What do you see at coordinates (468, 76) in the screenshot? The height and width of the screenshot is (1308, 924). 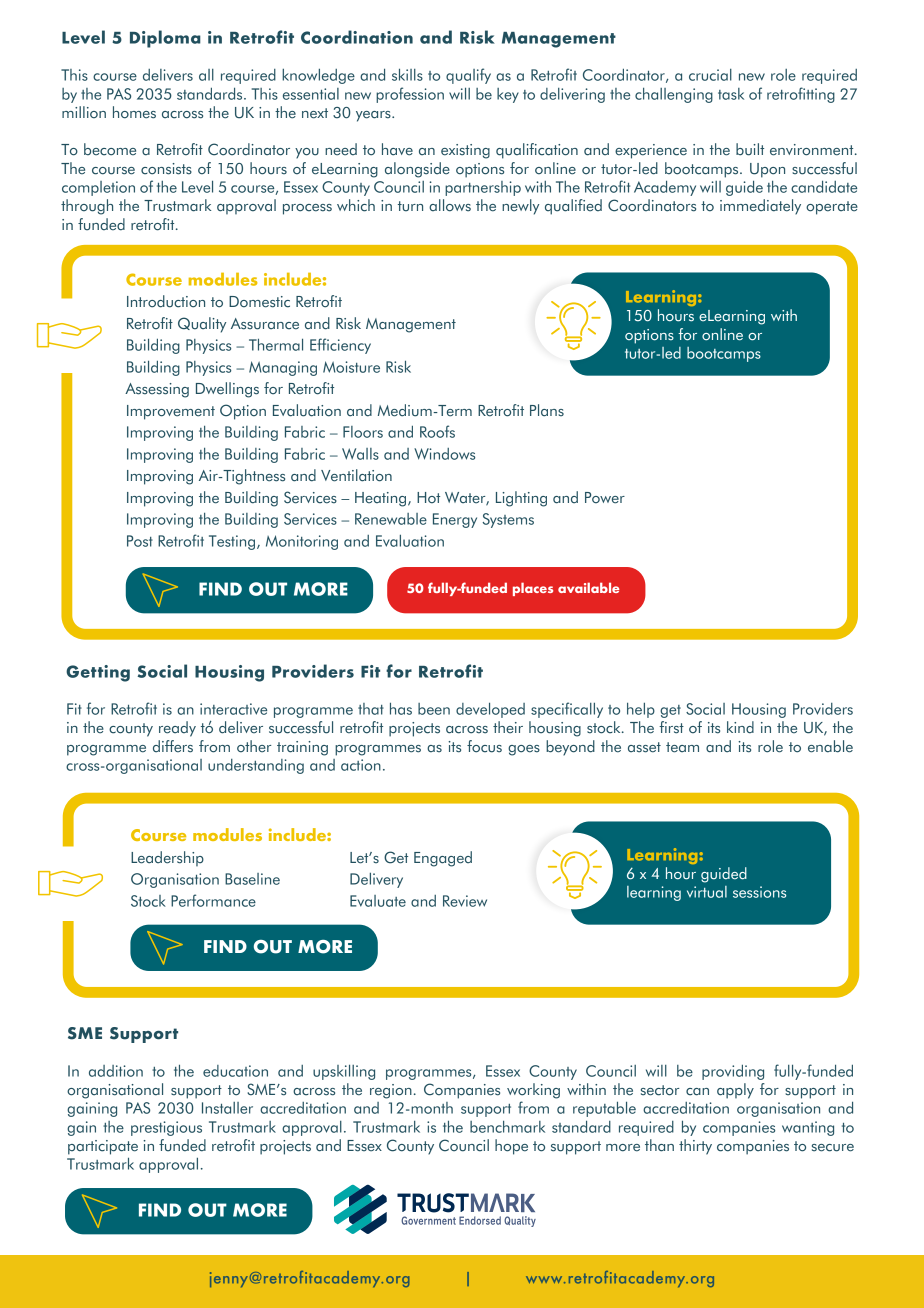 I see `qualify` at bounding box center [468, 76].
